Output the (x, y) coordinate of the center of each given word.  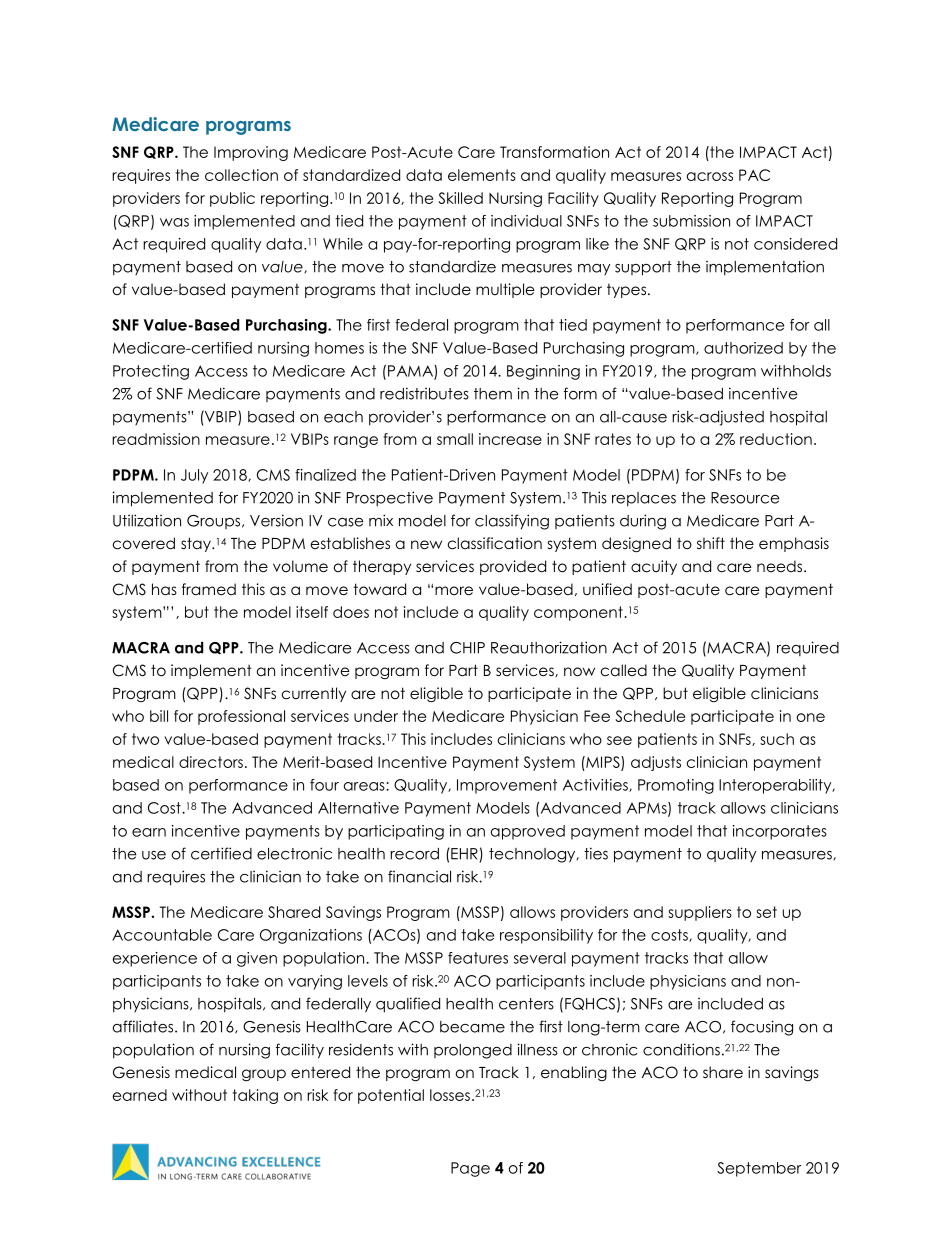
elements (482, 175)
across (710, 176)
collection (241, 175)
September (759, 1169)
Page (470, 1169)
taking (255, 1096)
